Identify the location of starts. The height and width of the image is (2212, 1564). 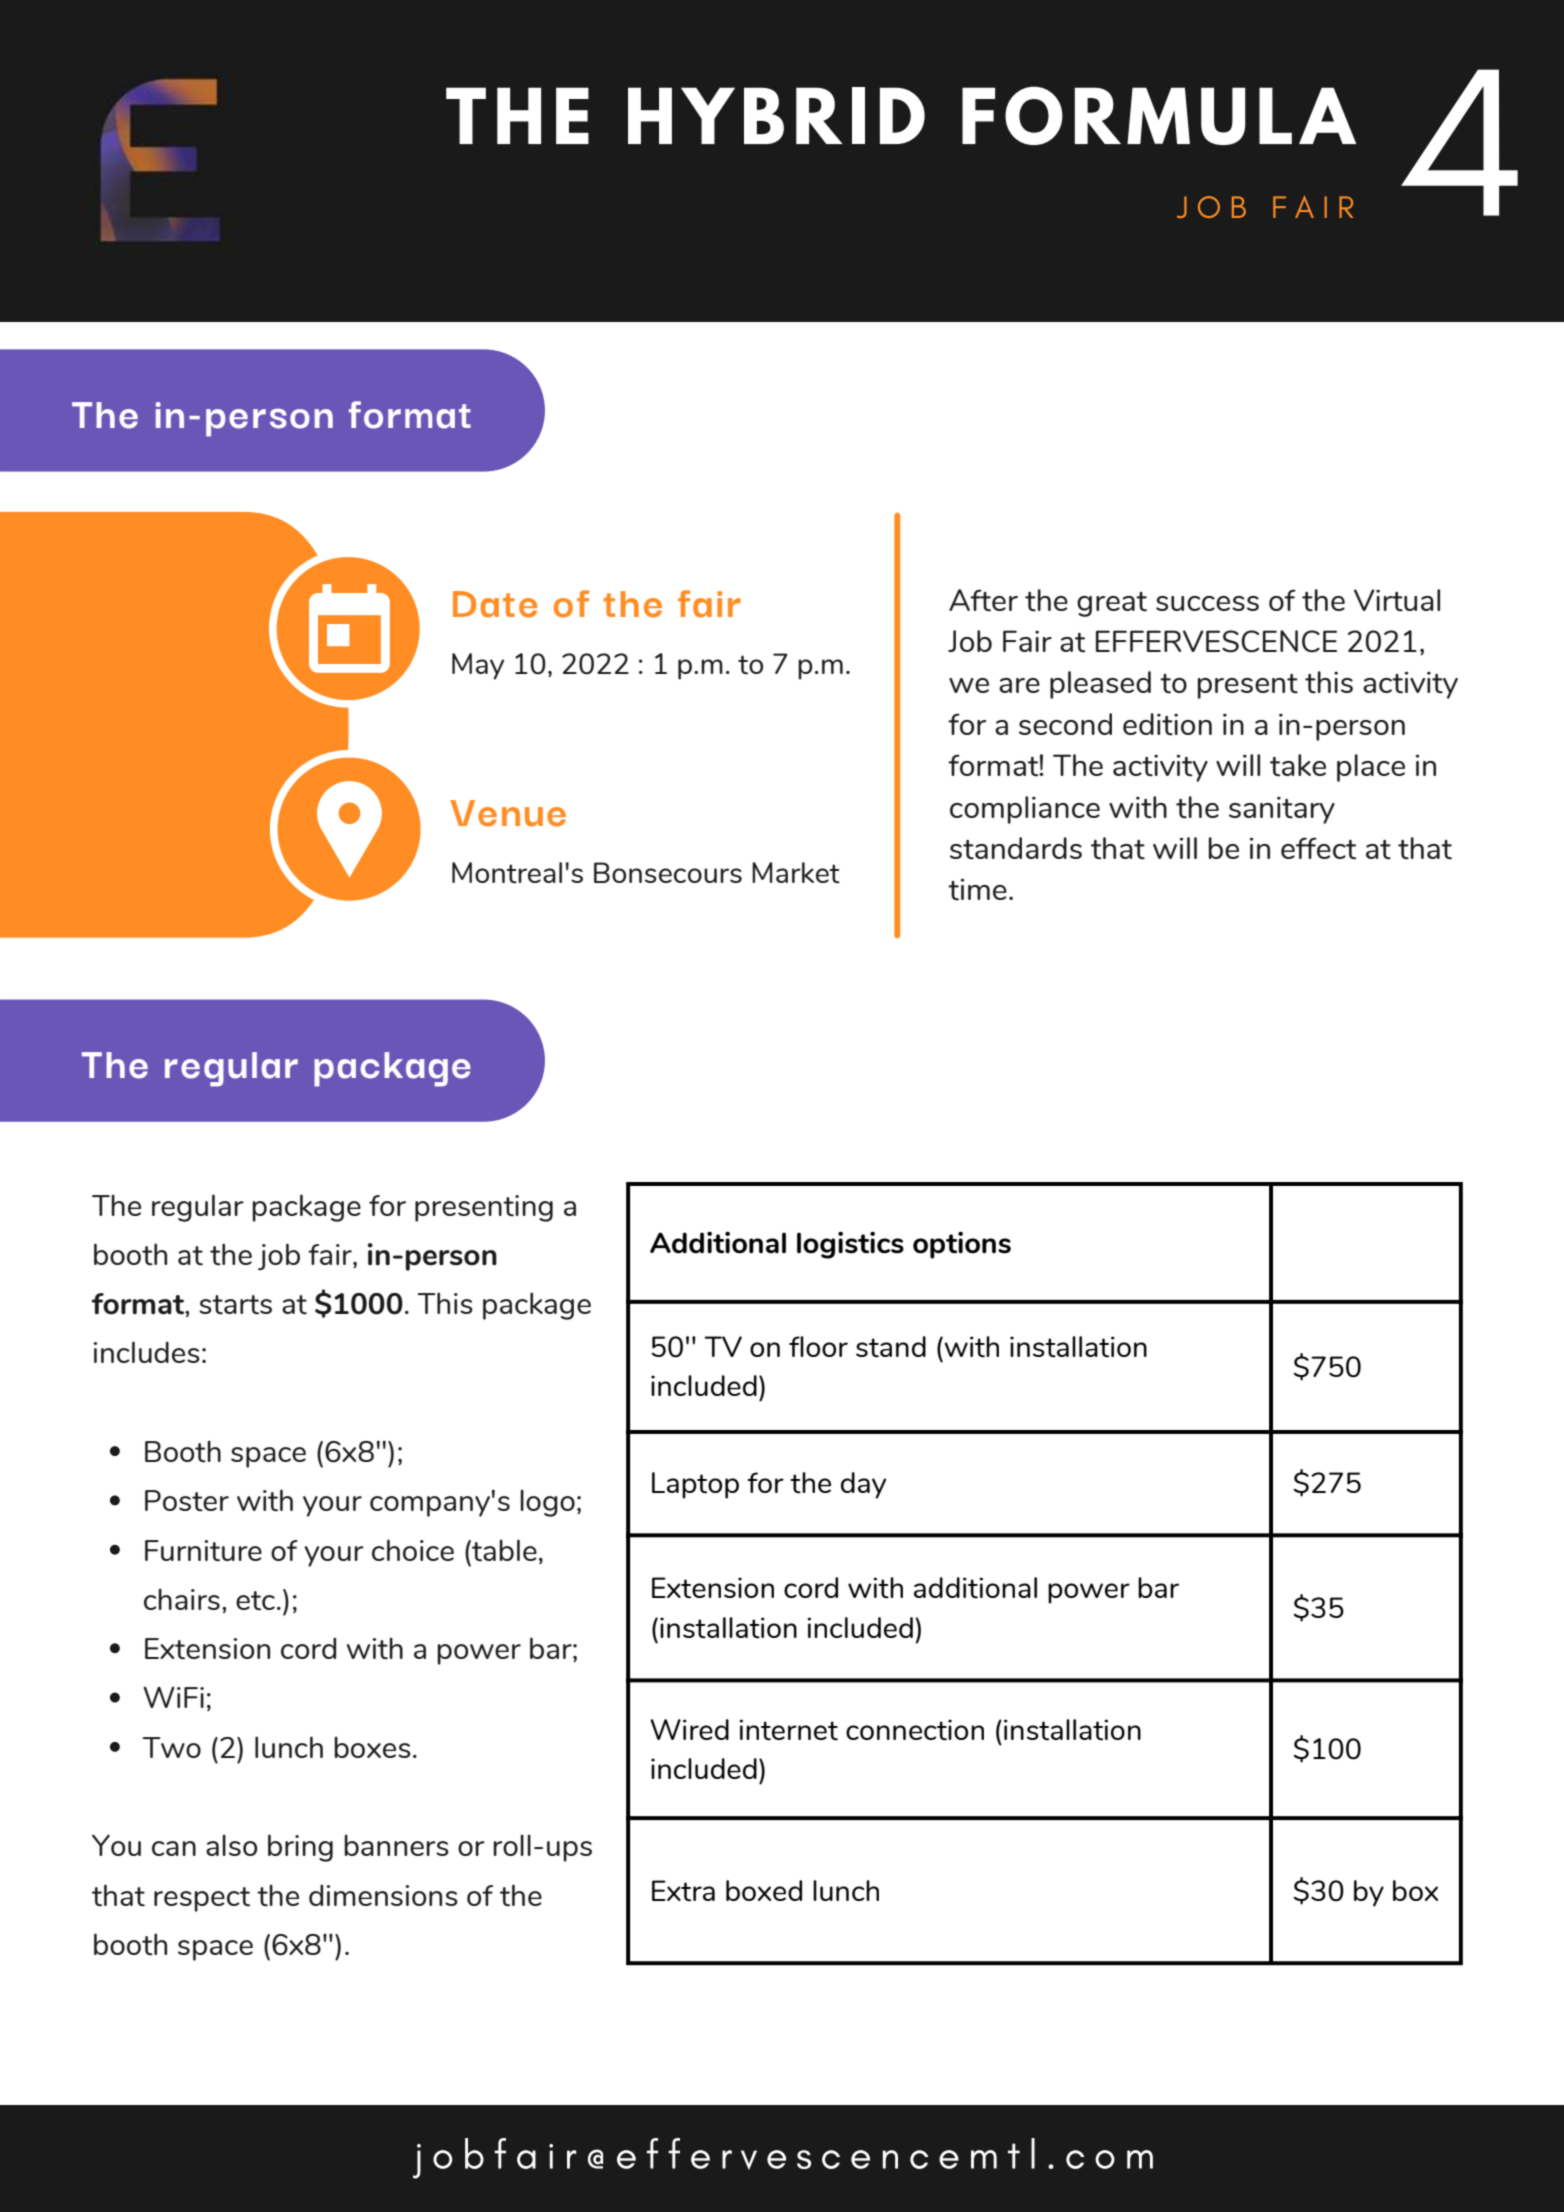
(235, 1305).
